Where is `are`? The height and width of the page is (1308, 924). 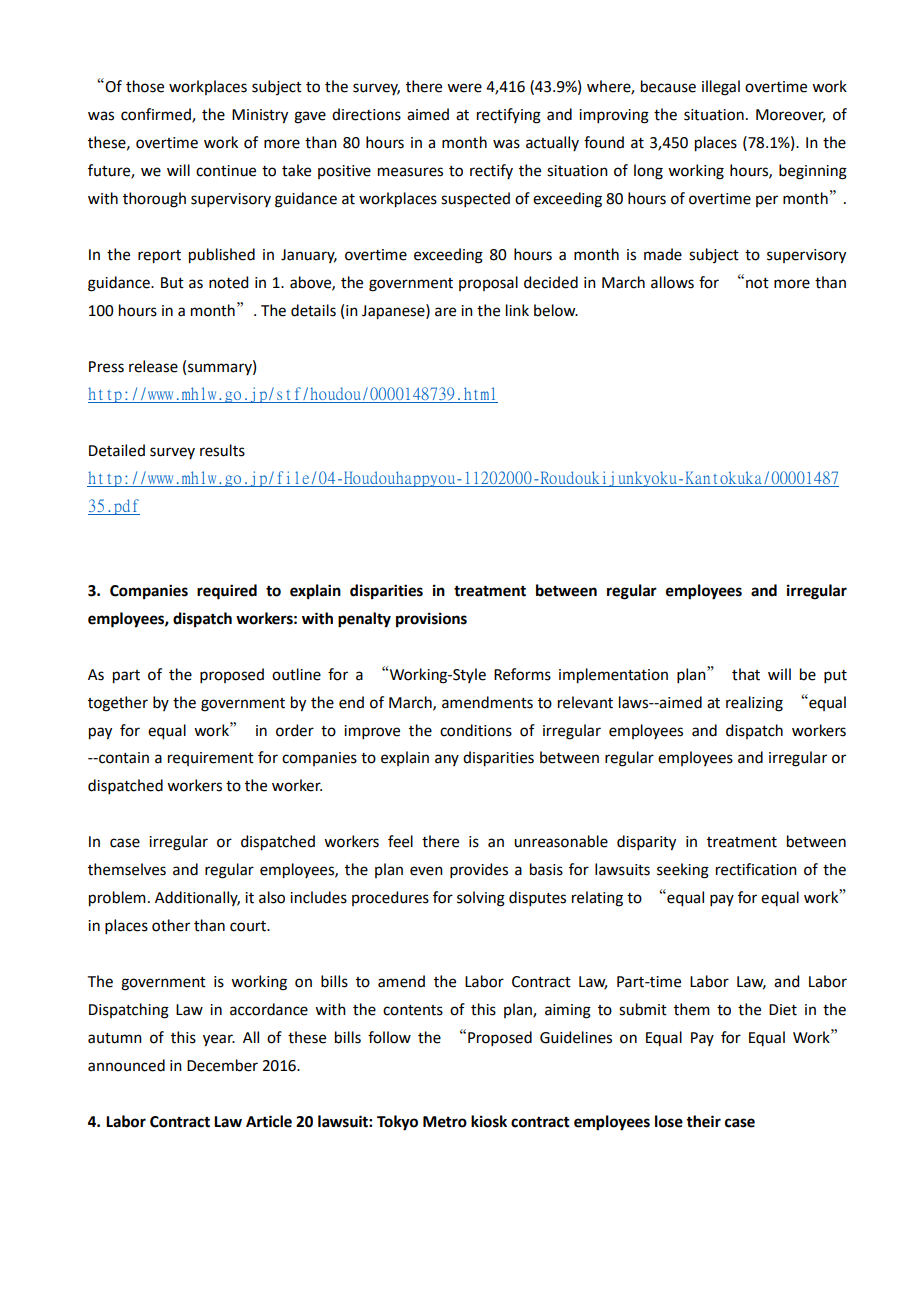
are is located at coordinates (445, 312).
